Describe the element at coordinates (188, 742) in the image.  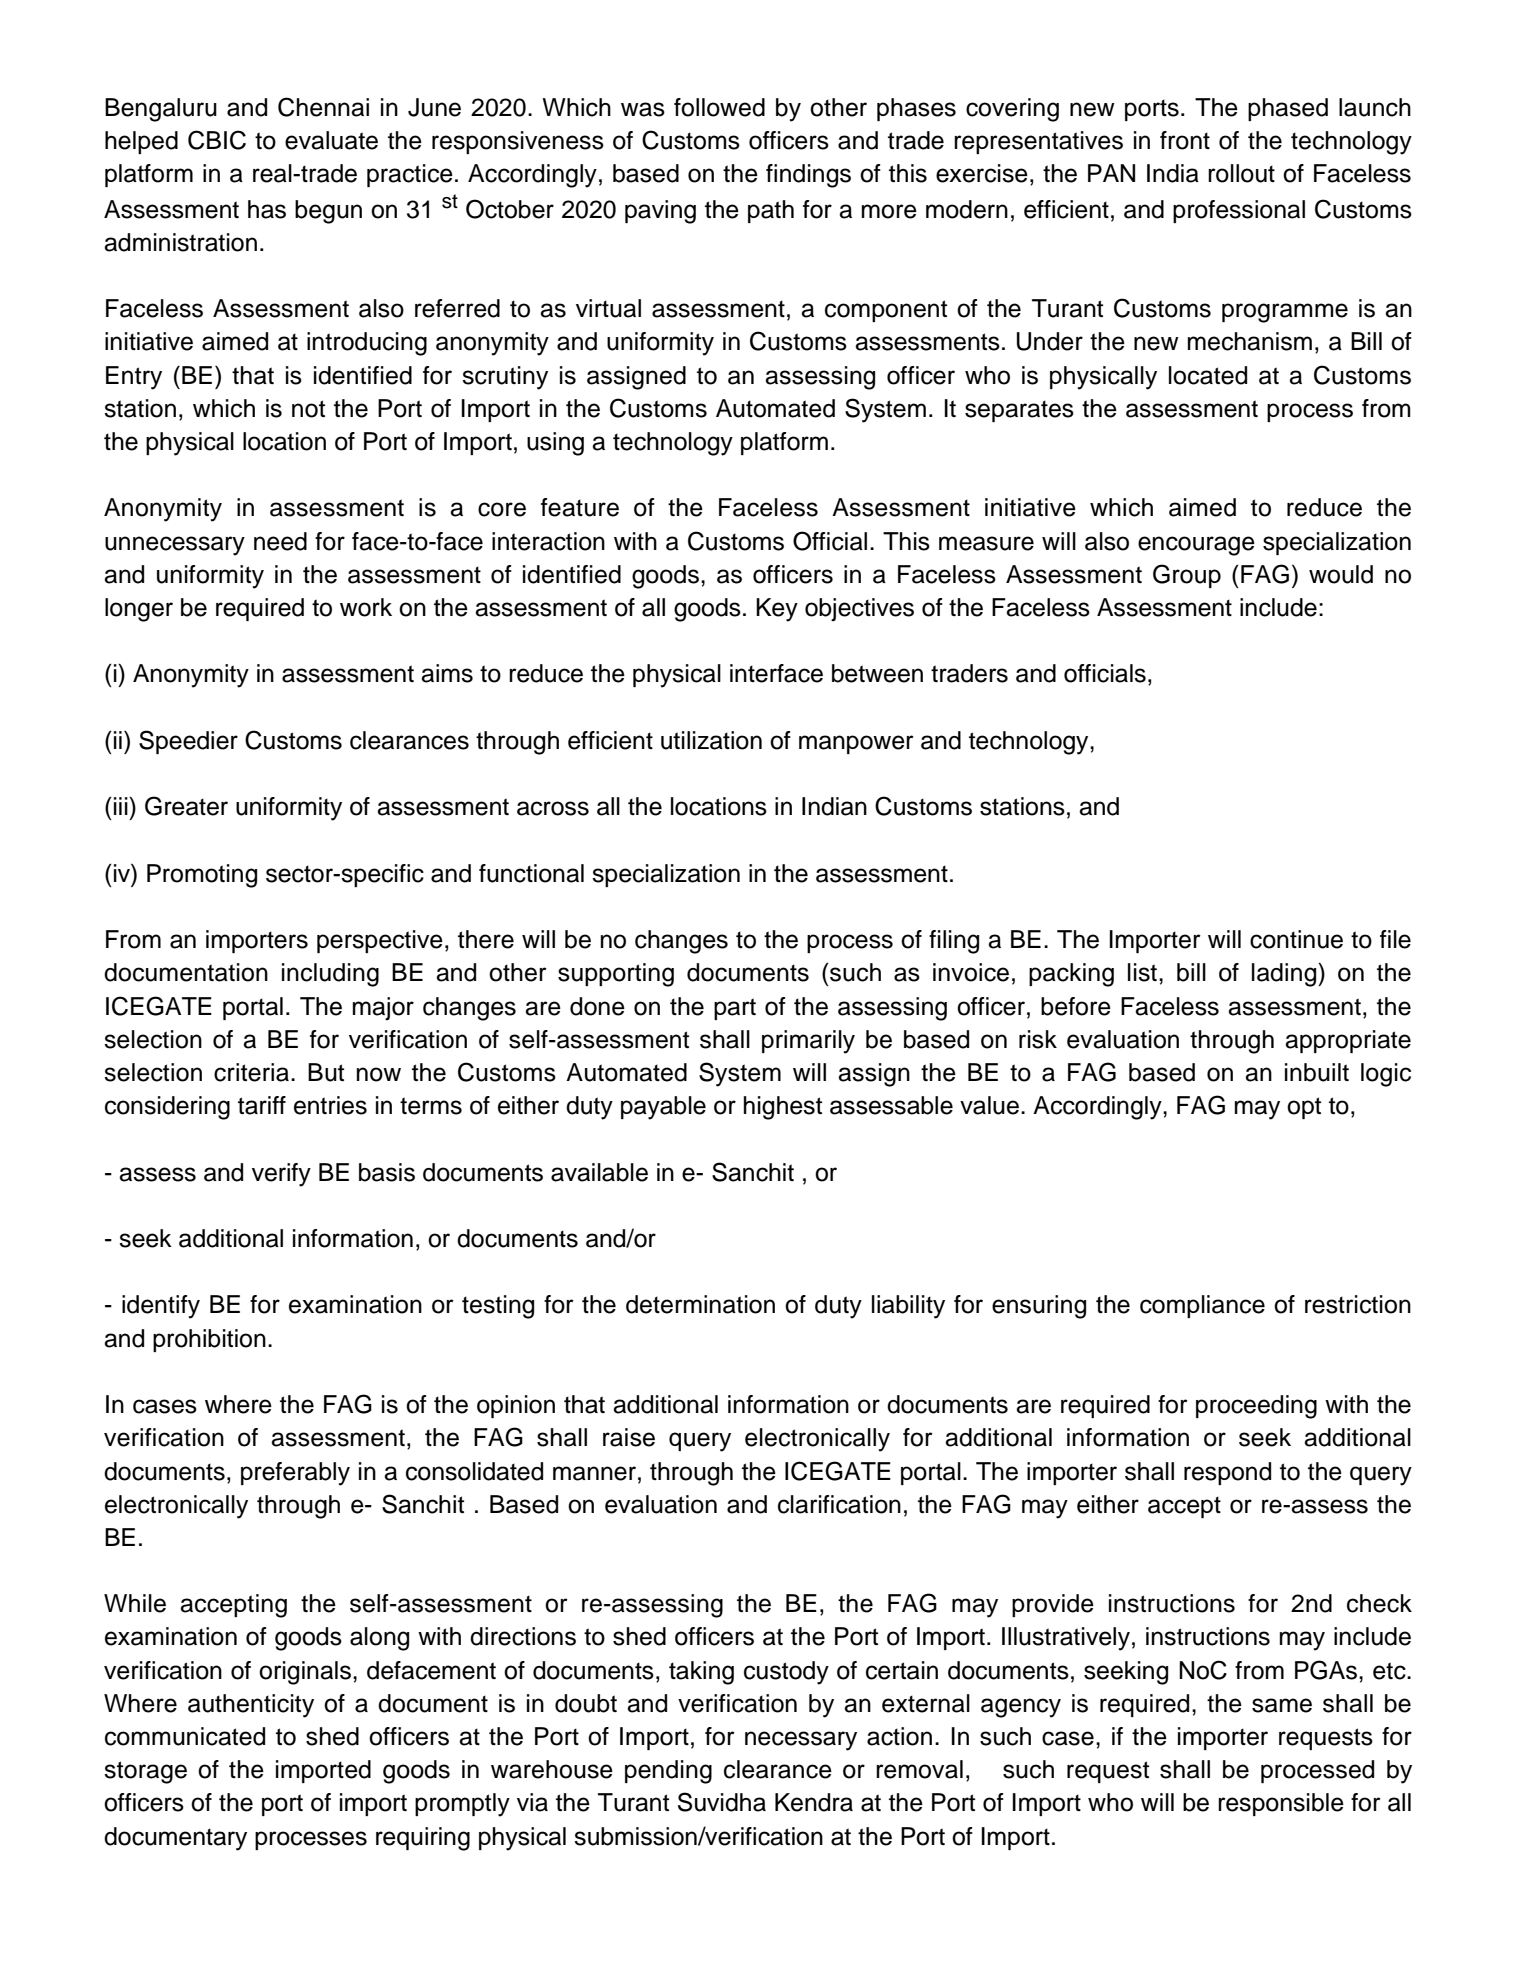
I see `Speedier` at that location.
